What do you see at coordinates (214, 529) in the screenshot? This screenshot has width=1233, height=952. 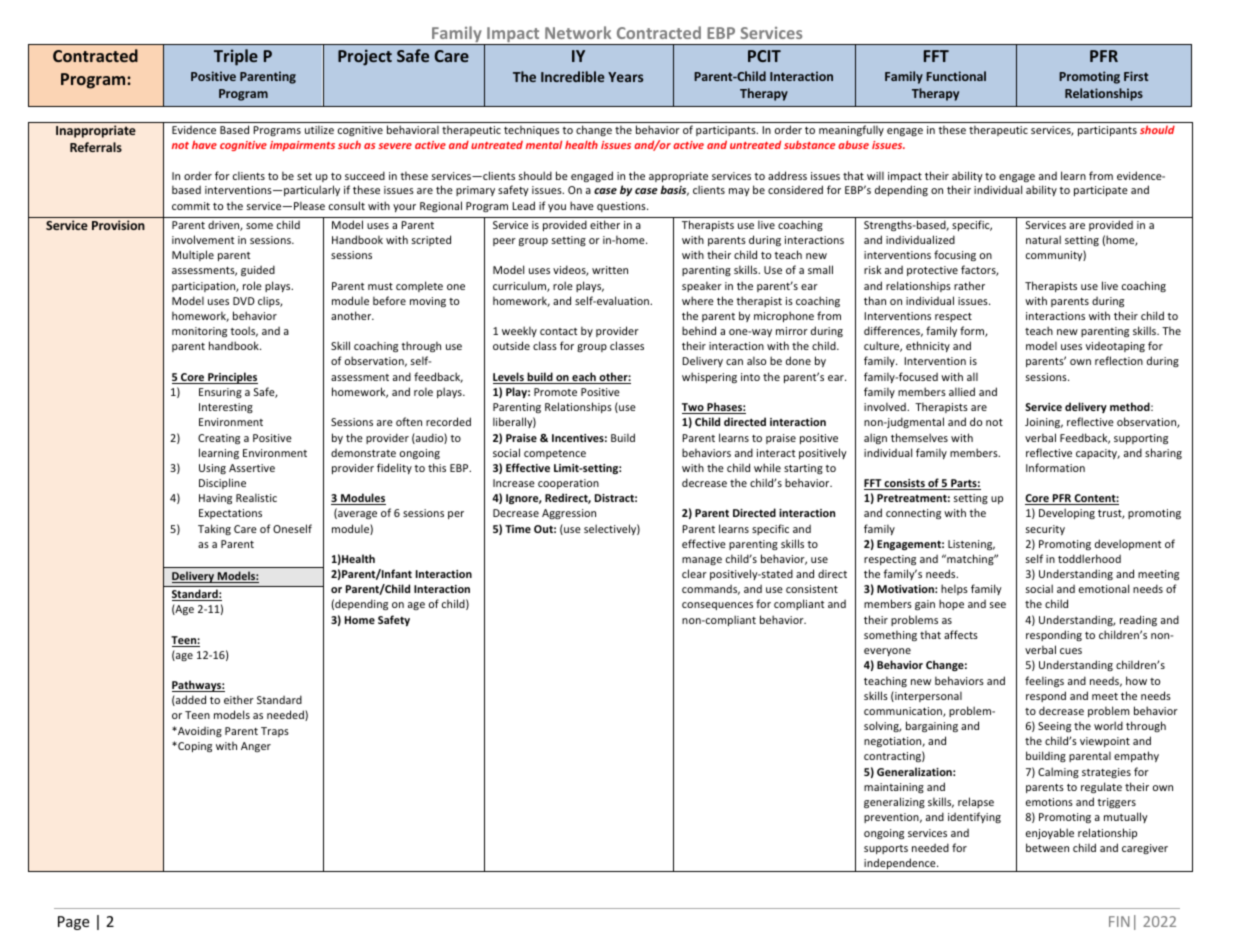 I see `Taking` at bounding box center [214, 529].
